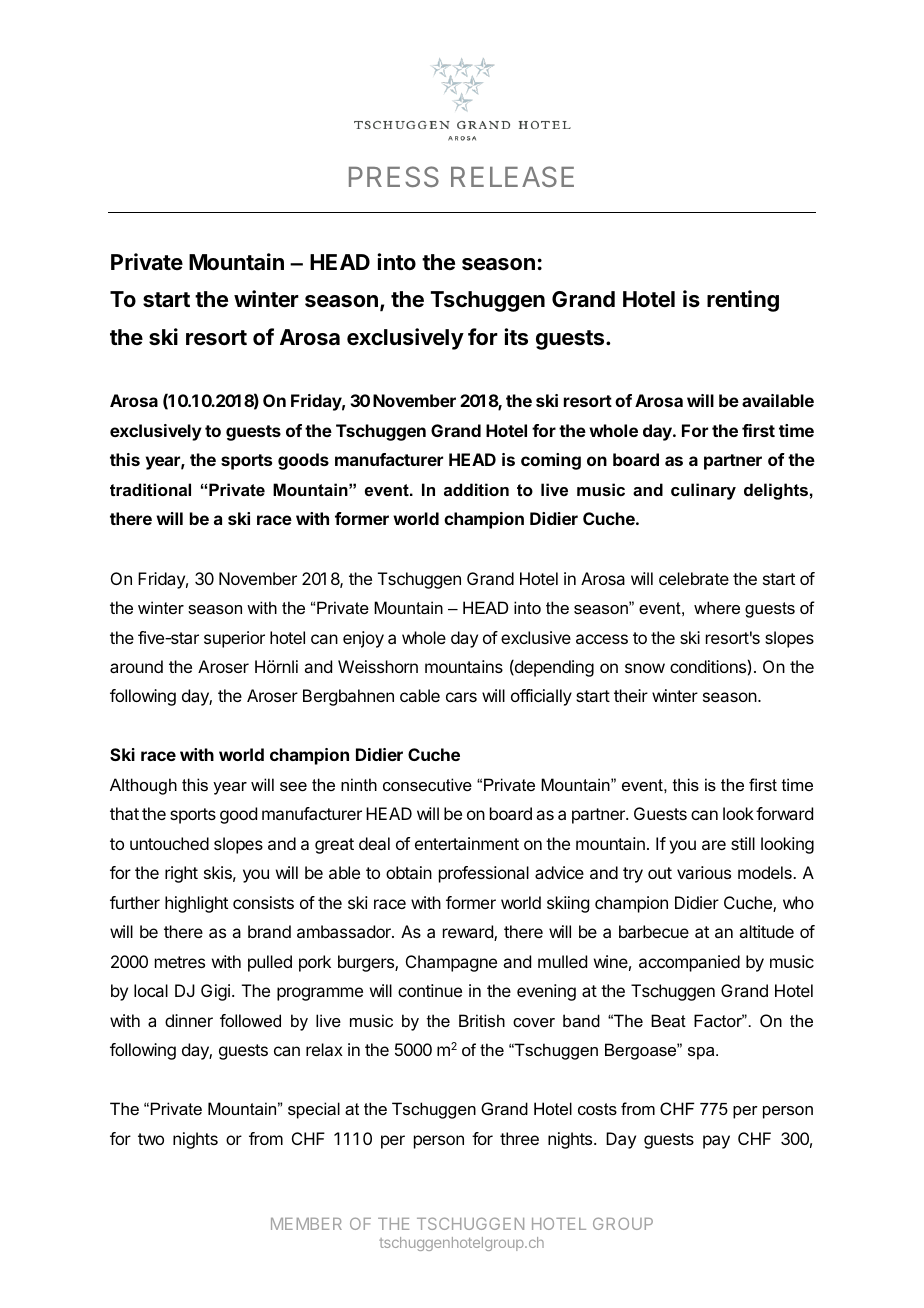 The height and width of the document is (1308, 924). What do you see at coordinates (512, 176) in the document?
I see `RELEASE` at bounding box center [512, 176].
